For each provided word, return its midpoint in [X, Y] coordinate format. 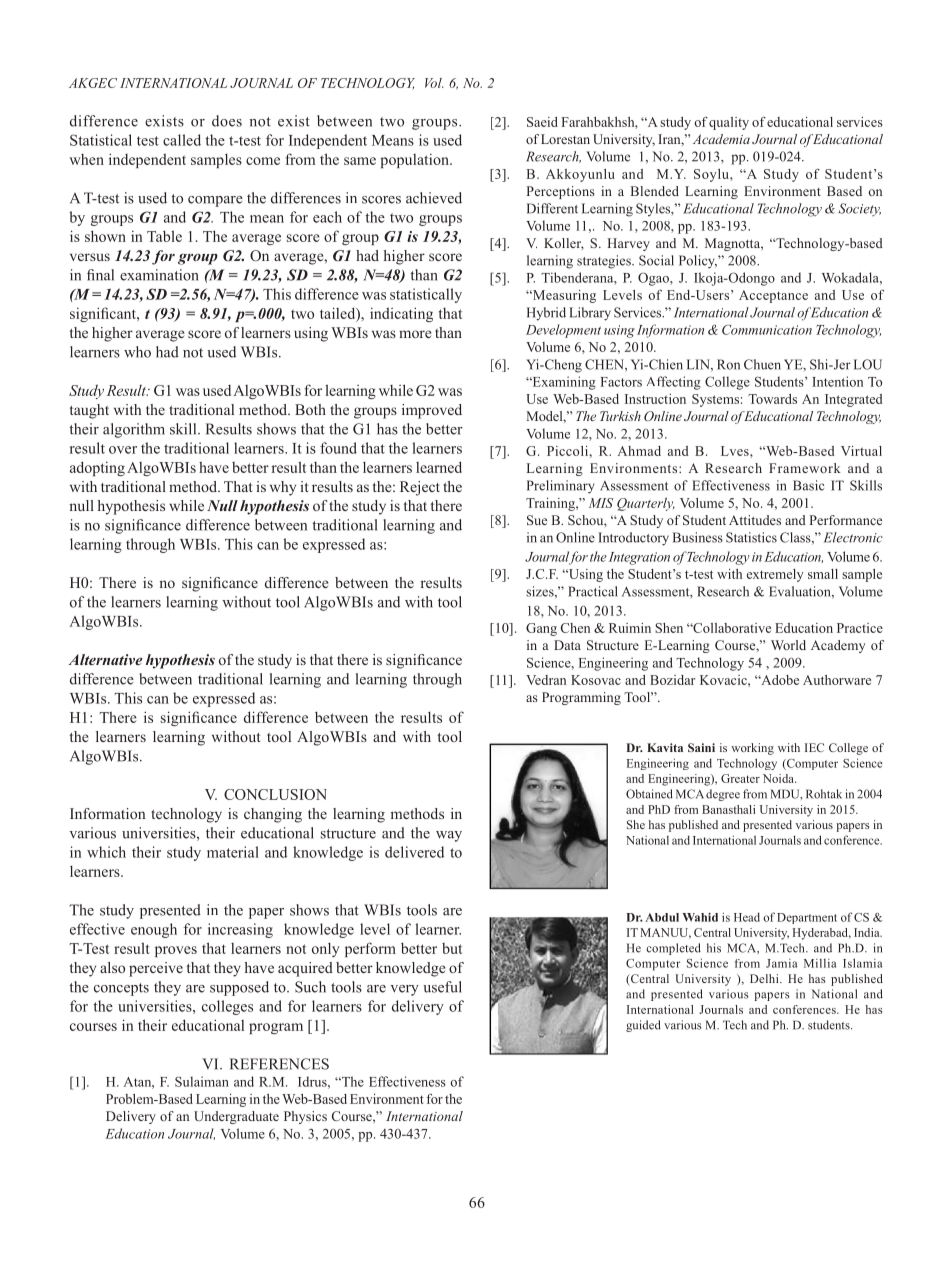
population [415, 161]
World [788, 645]
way [449, 836]
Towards [772, 399]
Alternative [105, 659]
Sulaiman [202, 1081]
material [233, 852]
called [182, 140]
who [137, 352]
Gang [541, 629]
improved [432, 411]
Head [747, 917]
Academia [721, 139]
